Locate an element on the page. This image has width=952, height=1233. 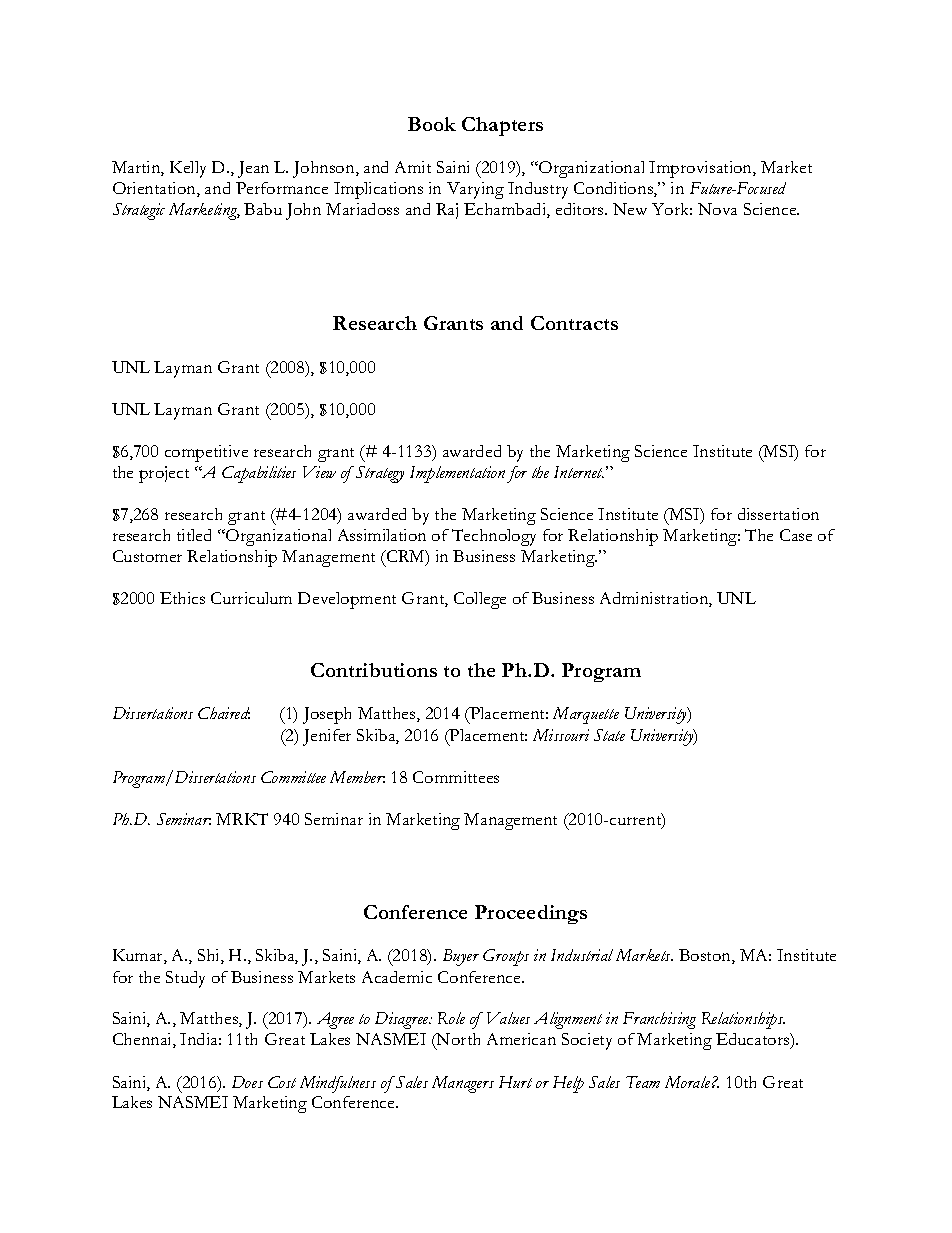
Kelly is located at coordinates (188, 169).
